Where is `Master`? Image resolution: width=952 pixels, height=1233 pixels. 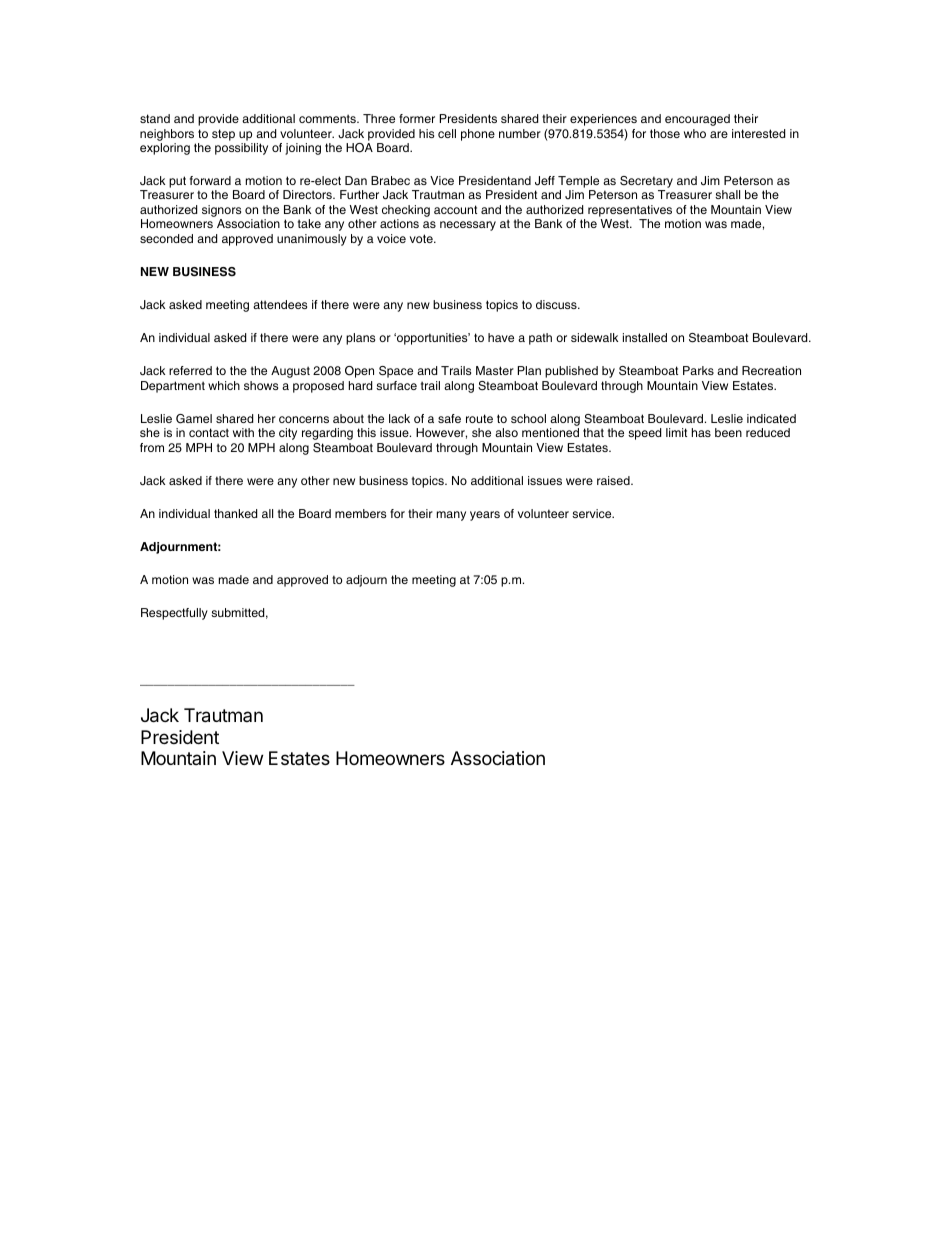
Master is located at coordinates (495, 370).
